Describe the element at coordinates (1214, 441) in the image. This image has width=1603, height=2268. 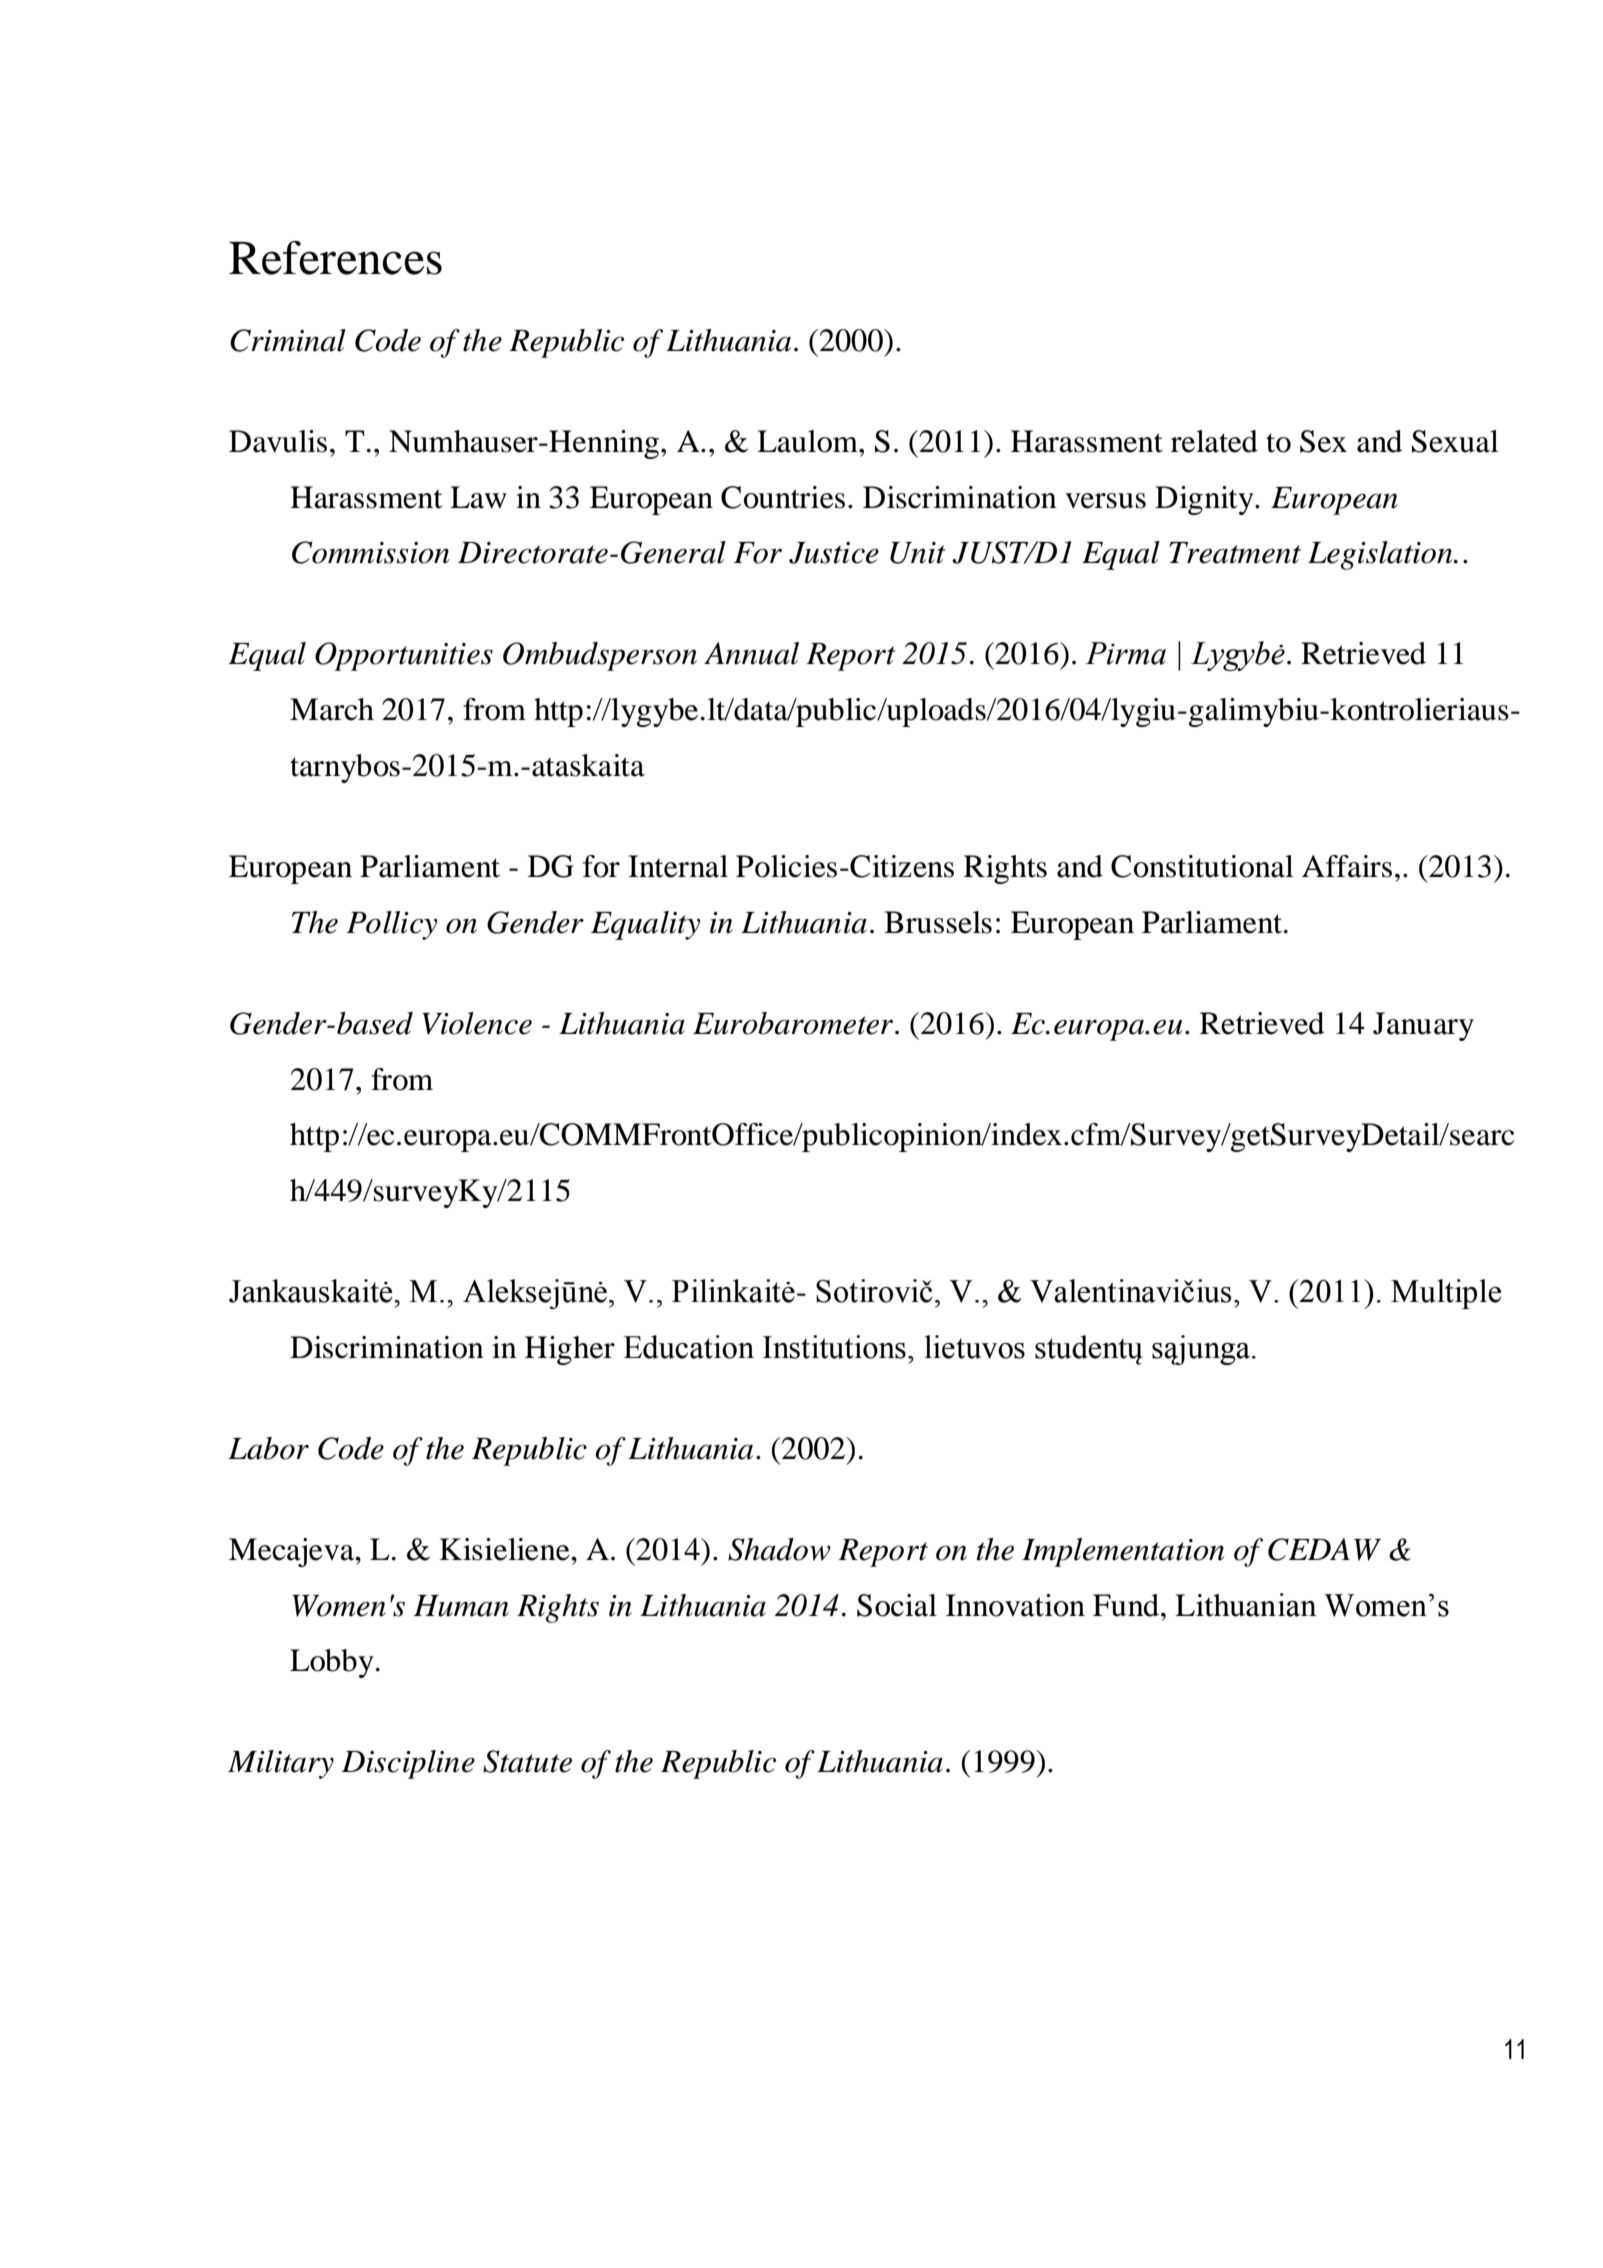
I see `related` at that location.
